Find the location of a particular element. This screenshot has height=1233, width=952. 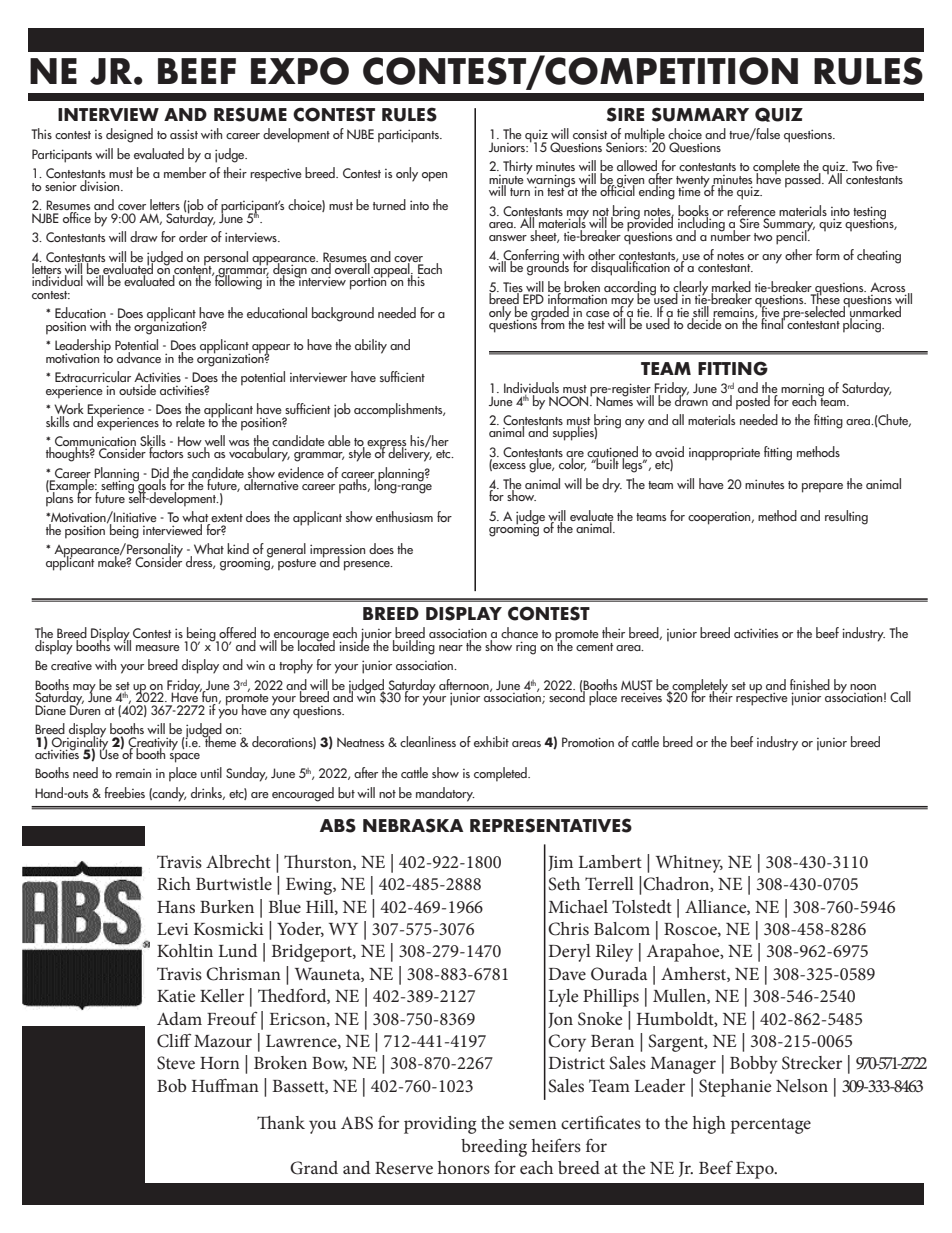

providing is located at coordinates (440, 1125).
